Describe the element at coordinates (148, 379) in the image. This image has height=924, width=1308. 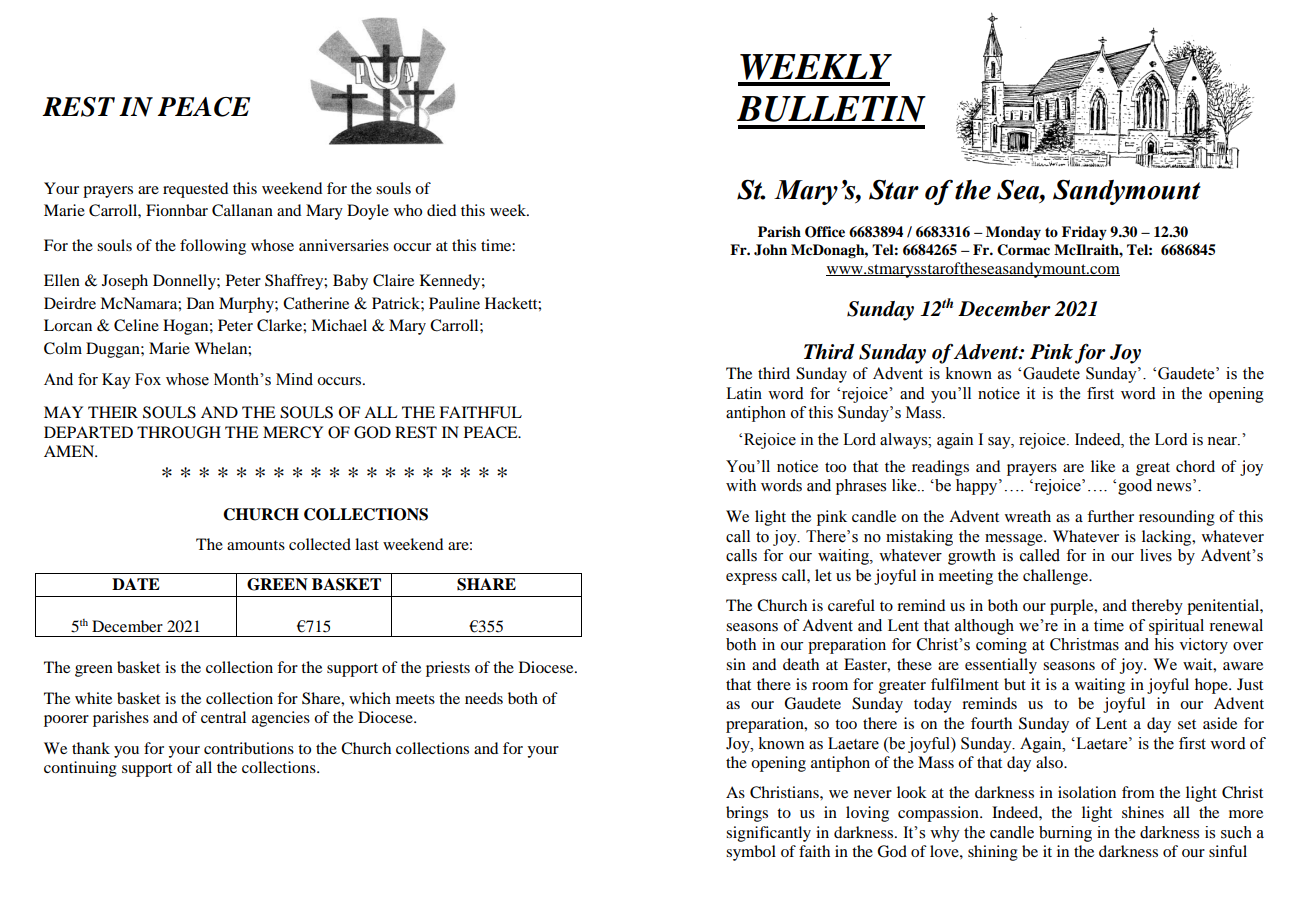
I see `Fox` at that location.
